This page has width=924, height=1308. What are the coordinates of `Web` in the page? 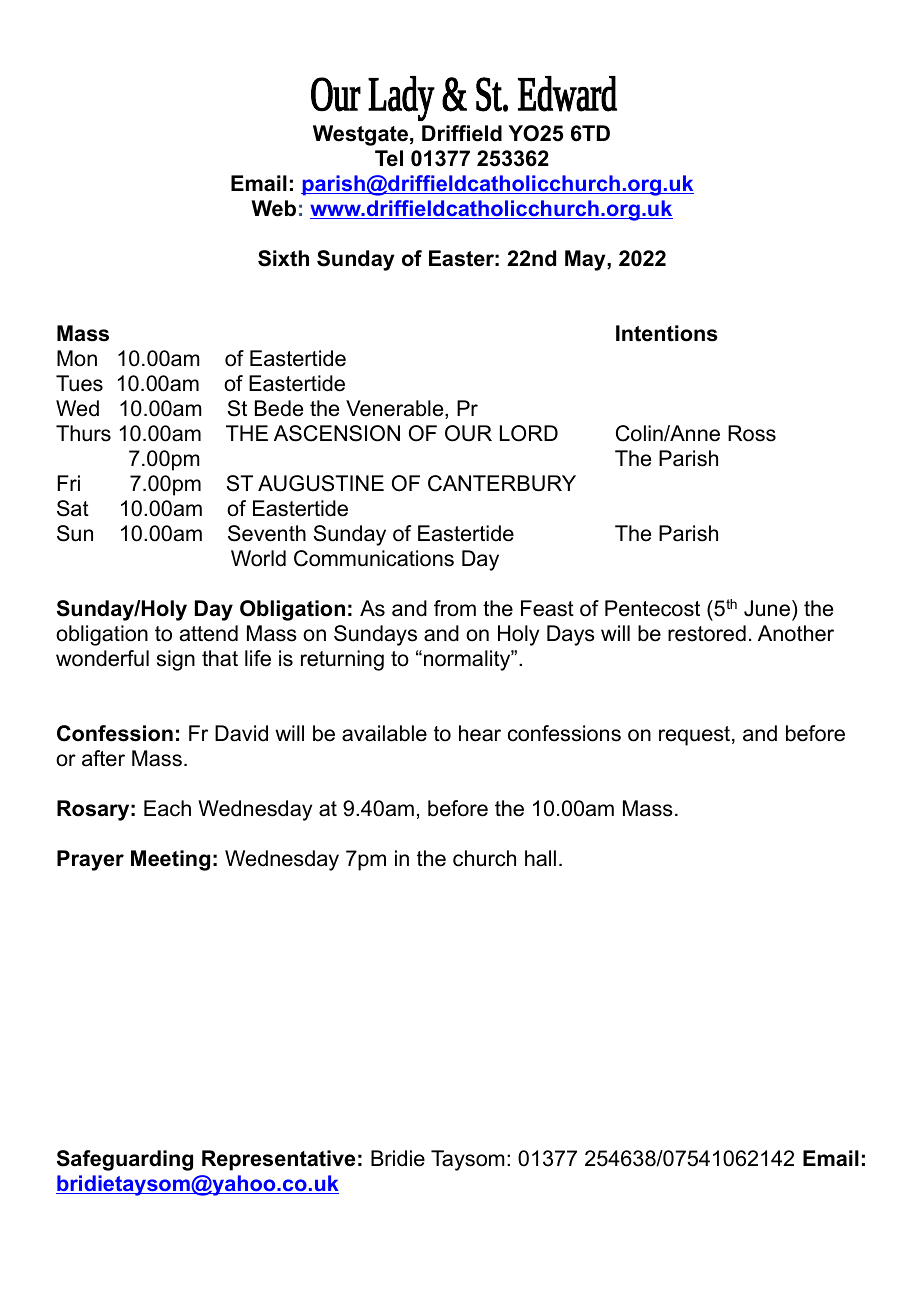 It's located at (273, 208).
